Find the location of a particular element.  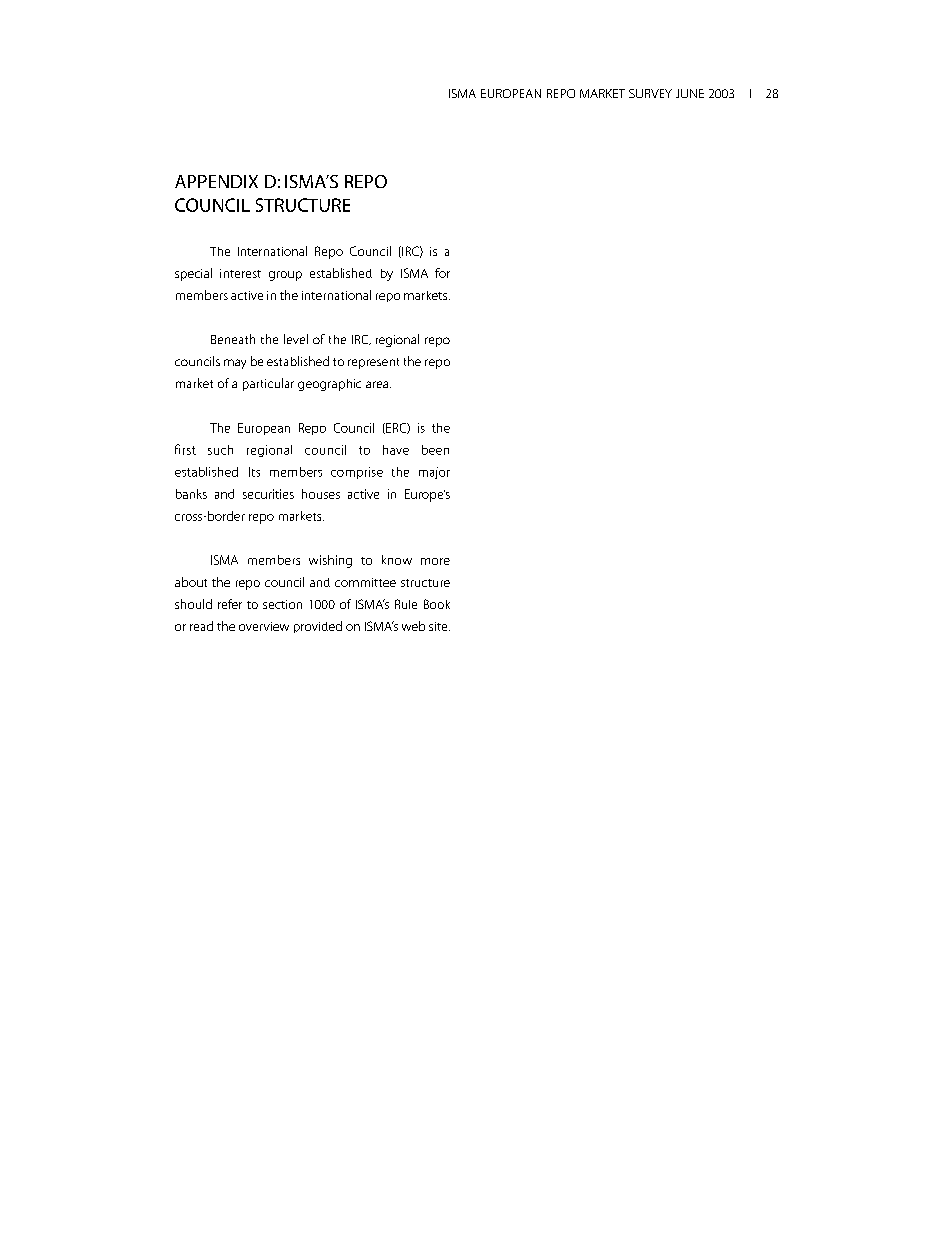

securities is located at coordinates (268, 494).
